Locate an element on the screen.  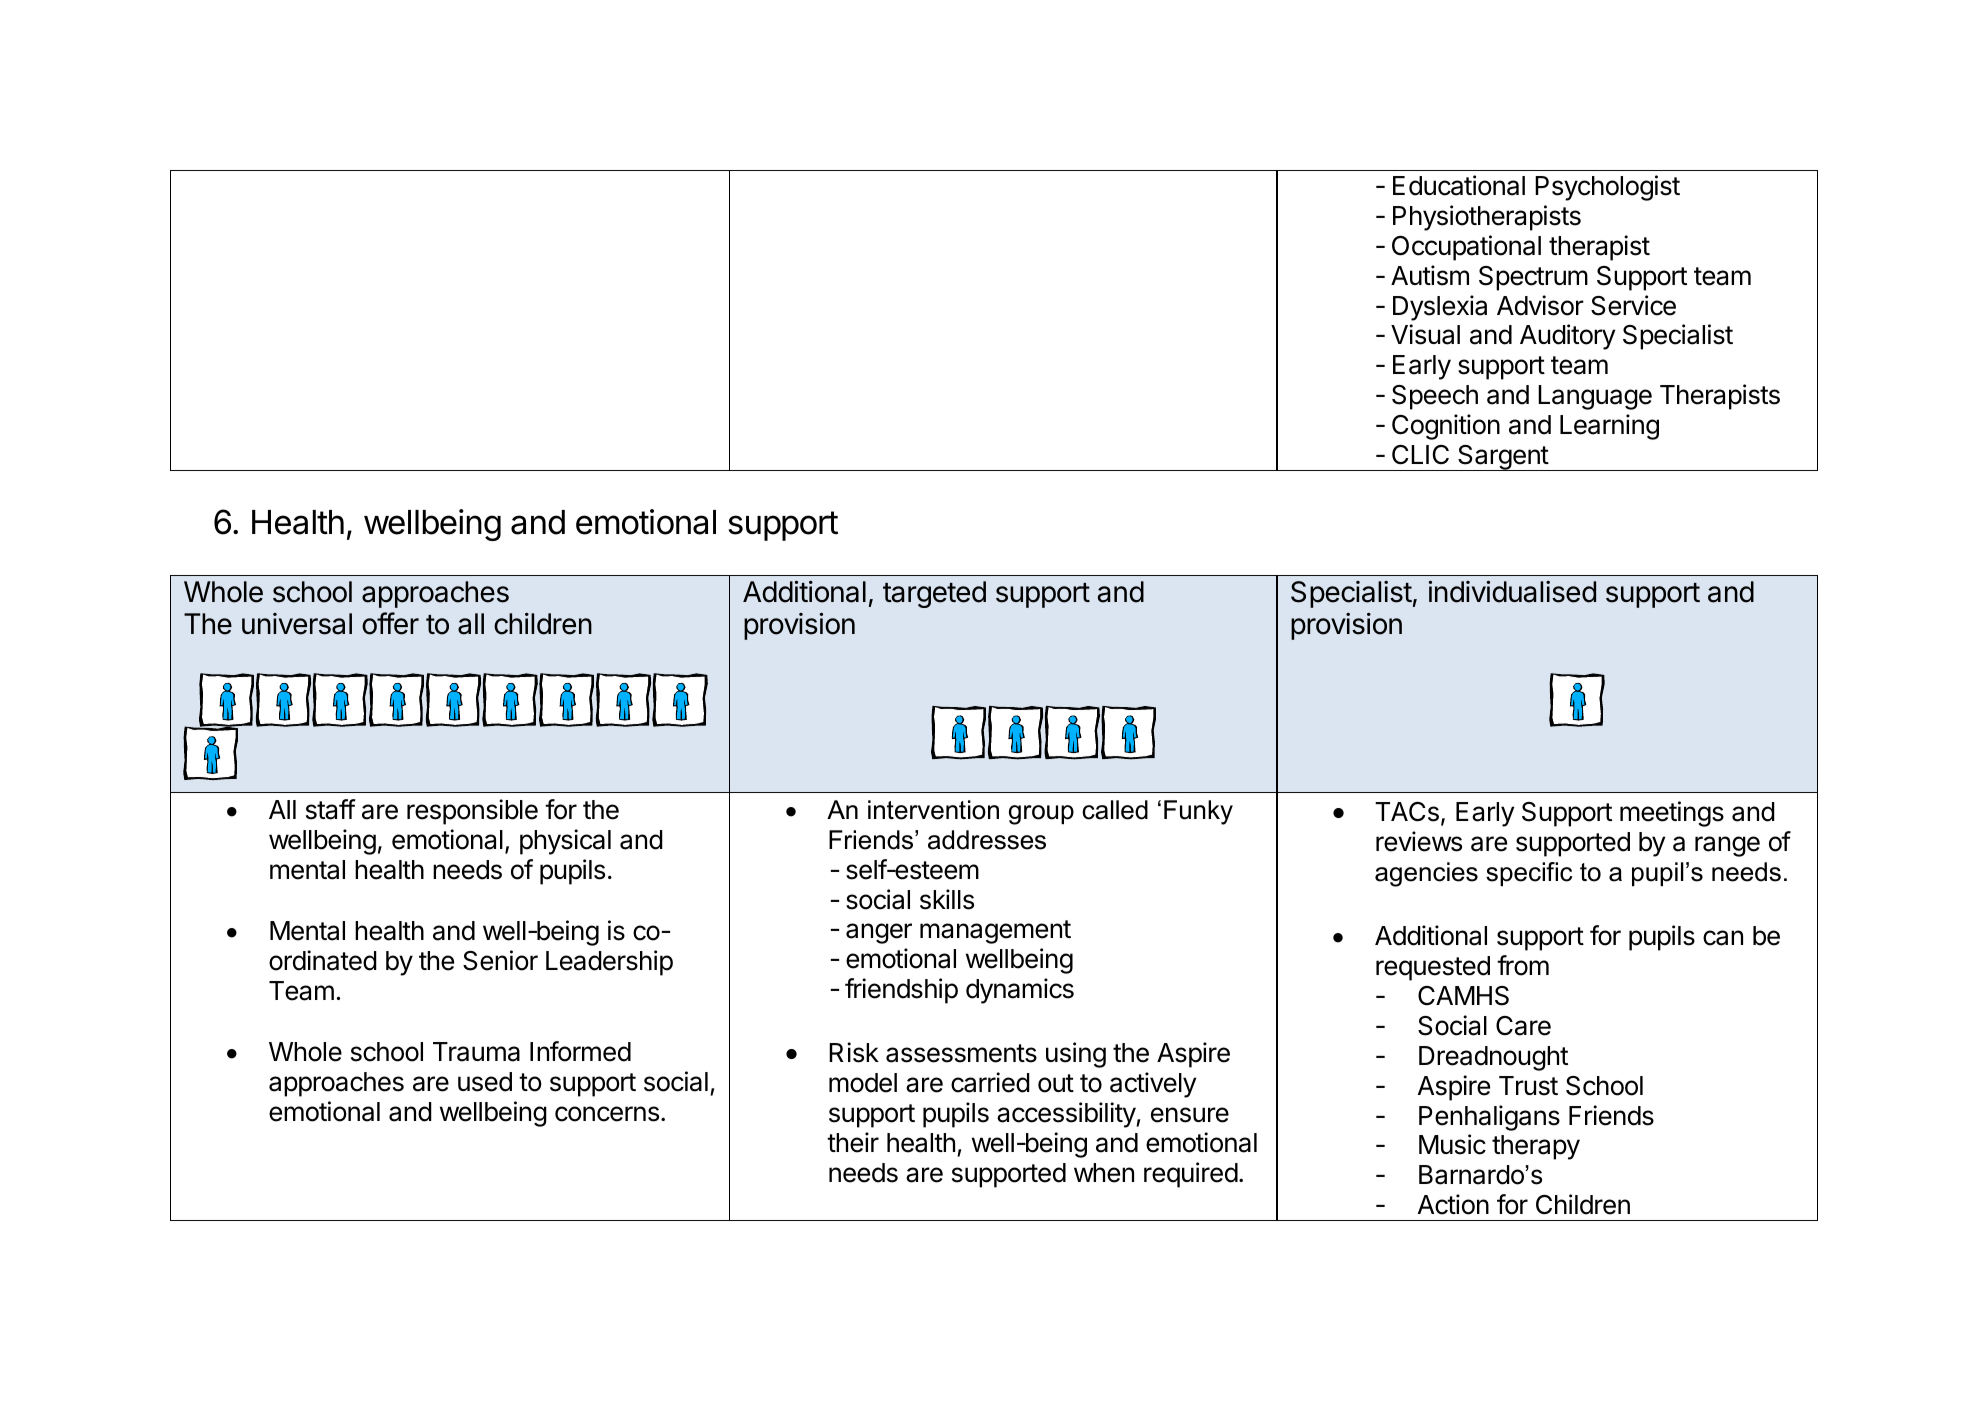
Psychologist is located at coordinates (1607, 188).
